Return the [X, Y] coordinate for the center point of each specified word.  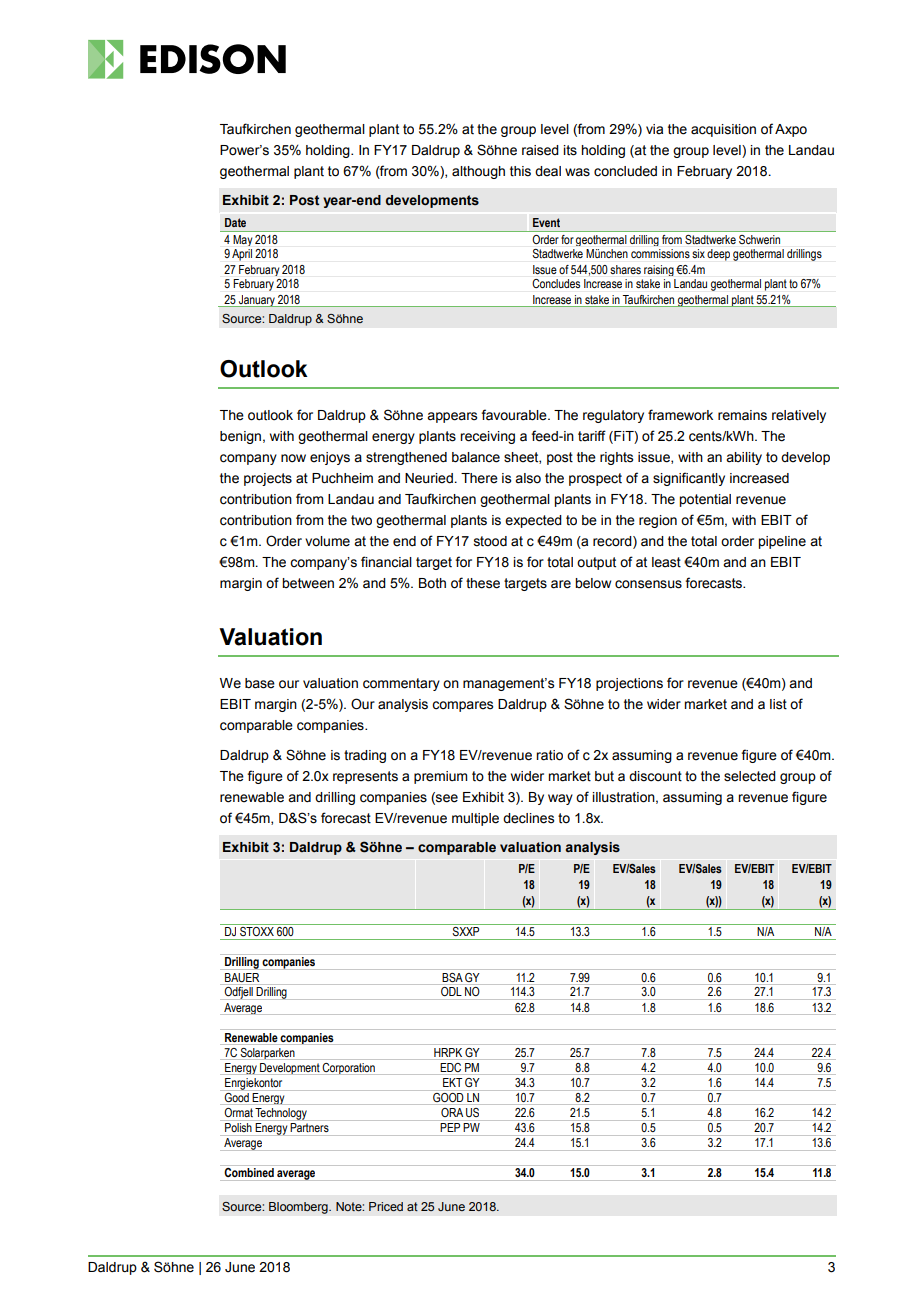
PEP [451, 1126]
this [520, 171]
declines [528, 818]
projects [268, 479]
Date [235, 222]
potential [705, 500]
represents [365, 777]
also [528, 478]
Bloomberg [299, 1208]
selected [750, 776]
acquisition [723, 130]
